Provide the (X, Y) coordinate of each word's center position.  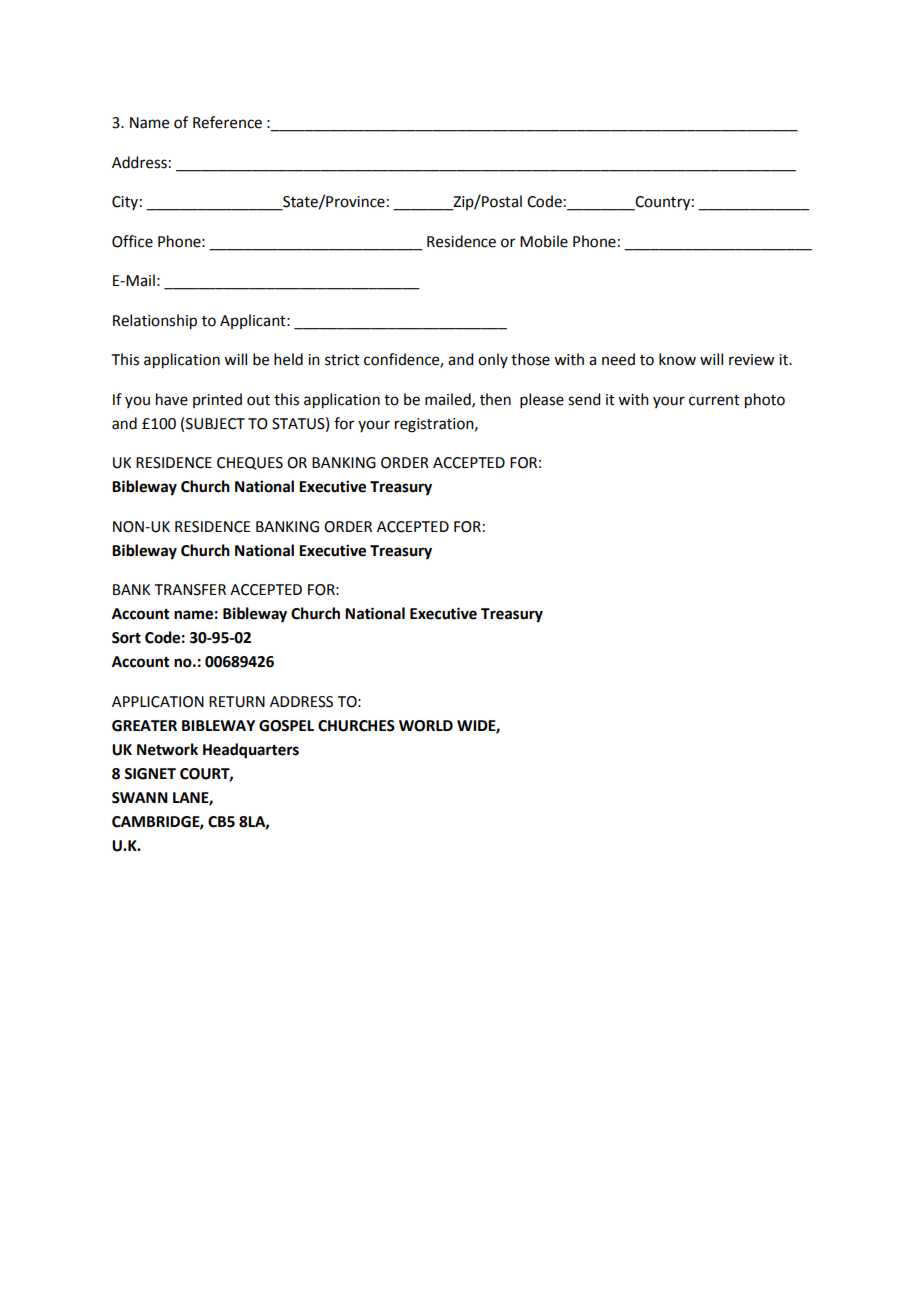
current (714, 400)
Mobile (544, 241)
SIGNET (150, 774)
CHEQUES (250, 463)
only (493, 360)
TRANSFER (190, 590)
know (677, 359)
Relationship (155, 322)
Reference (227, 122)
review (751, 360)
